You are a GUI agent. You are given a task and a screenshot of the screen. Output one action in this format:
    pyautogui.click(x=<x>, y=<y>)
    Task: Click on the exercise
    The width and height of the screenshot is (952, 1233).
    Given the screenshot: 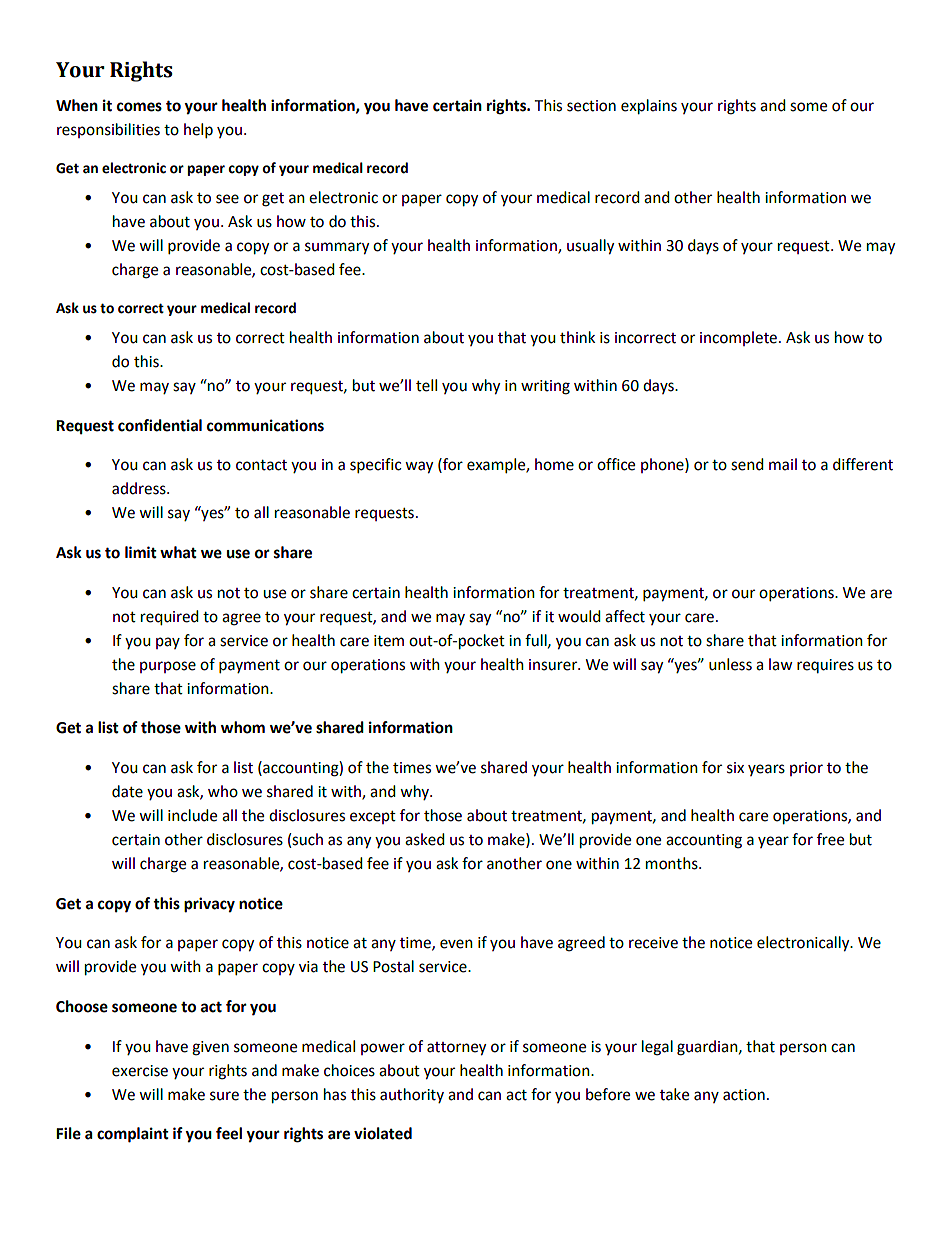 What is the action you would take?
    pyautogui.click(x=140, y=1071)
